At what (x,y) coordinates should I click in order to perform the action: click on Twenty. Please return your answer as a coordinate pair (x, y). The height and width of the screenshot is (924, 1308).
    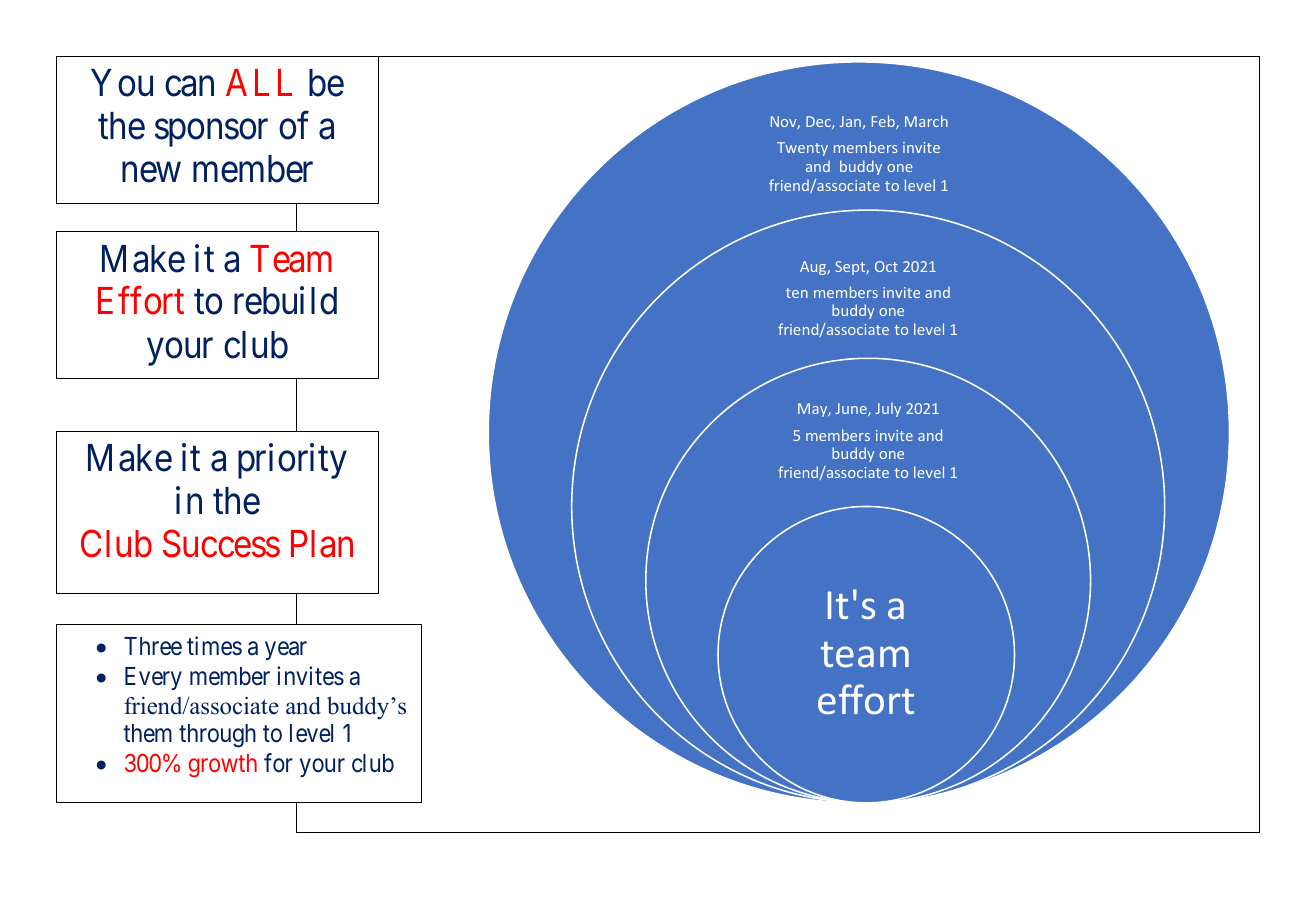
    Looking at the image, I should click on (802, 149).
